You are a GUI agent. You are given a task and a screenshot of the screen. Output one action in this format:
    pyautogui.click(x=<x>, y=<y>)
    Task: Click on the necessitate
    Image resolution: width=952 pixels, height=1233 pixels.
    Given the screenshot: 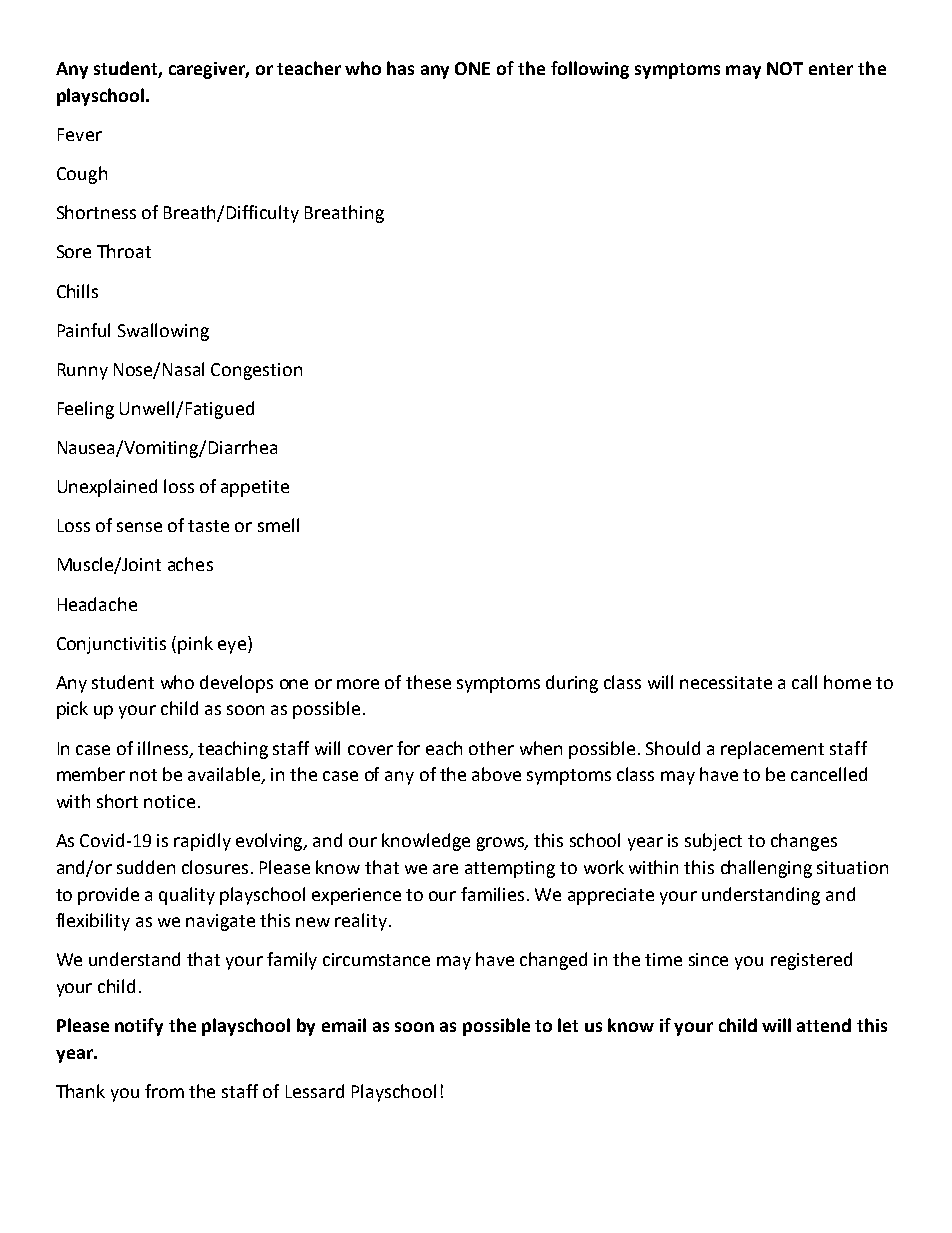 What is the action you would take?
    pyautogui.click(x=726, y=682)
